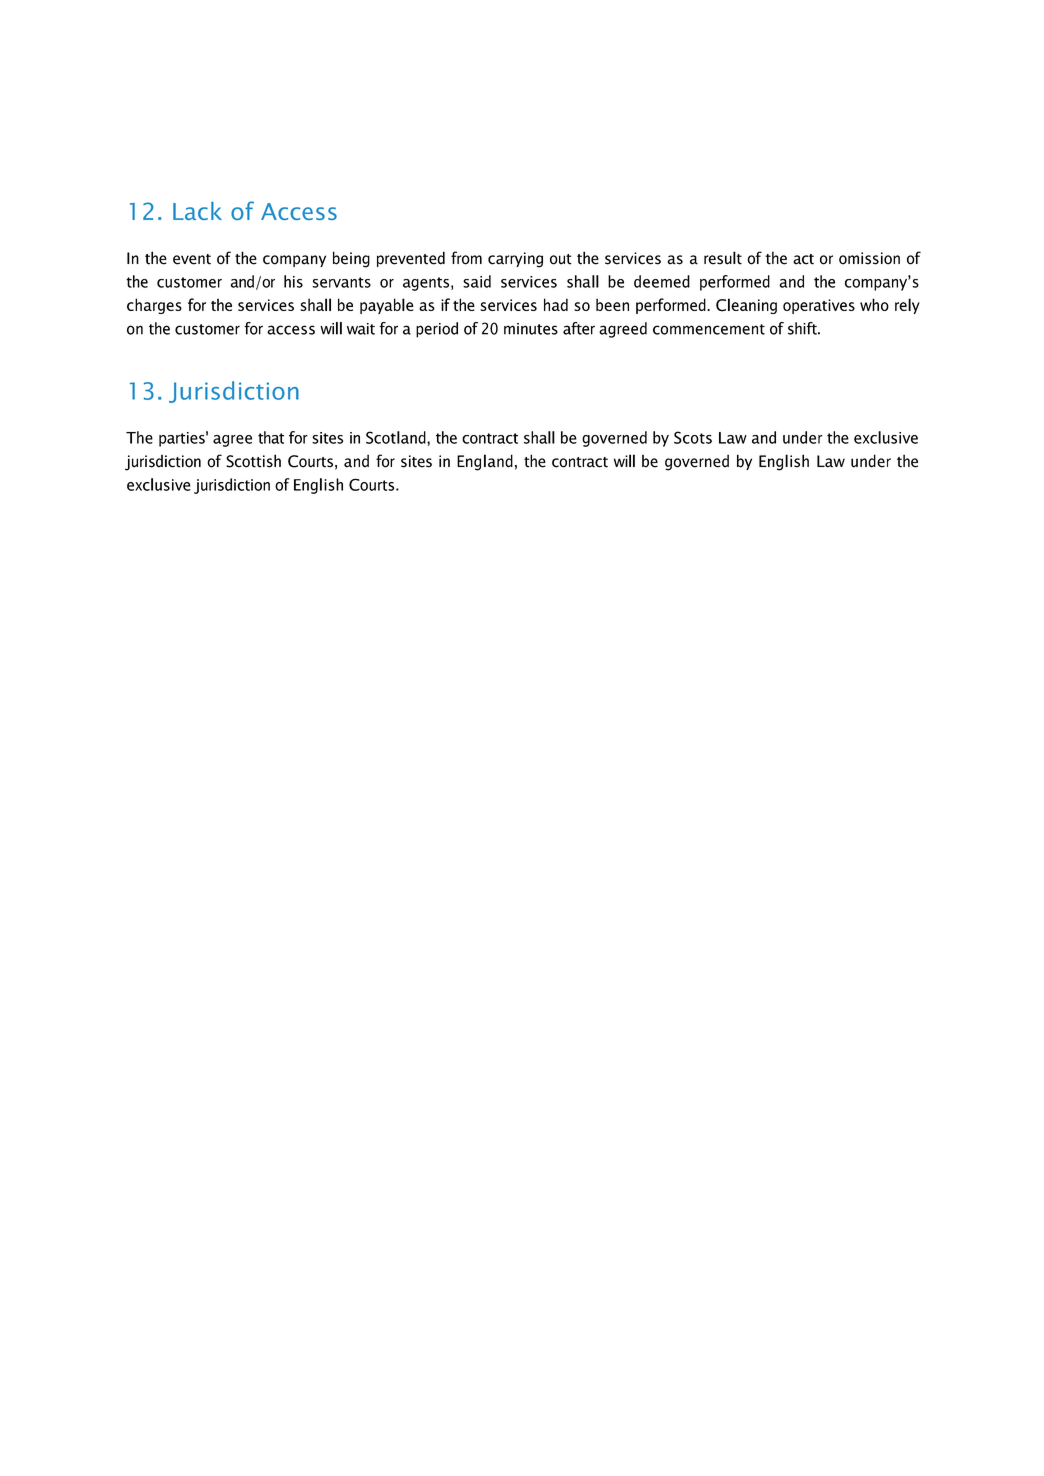  I want to click on Scots, so click(693, 437).
